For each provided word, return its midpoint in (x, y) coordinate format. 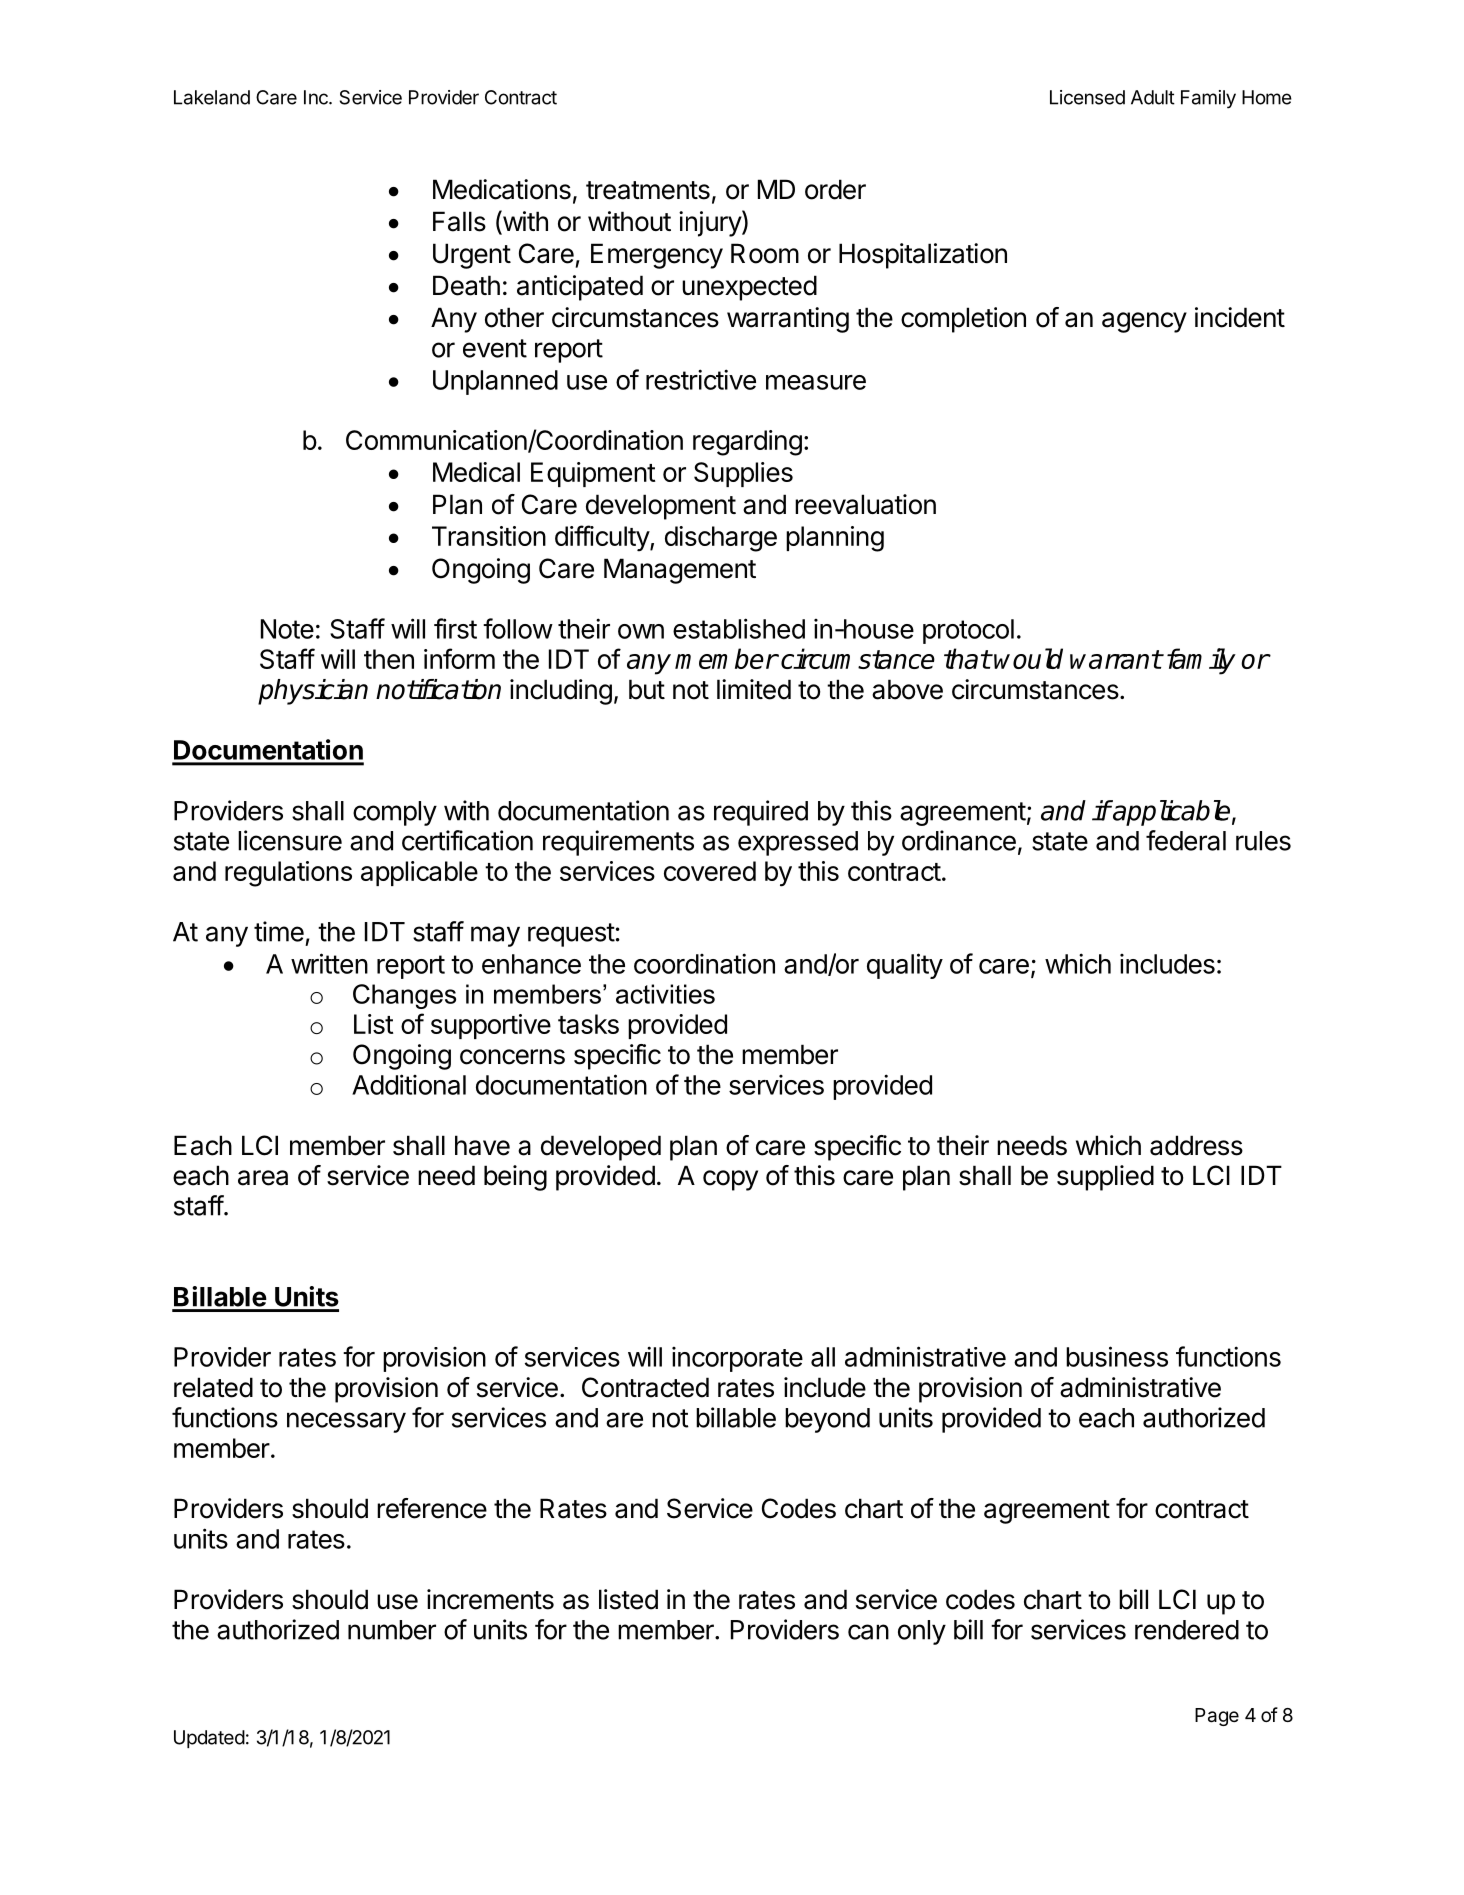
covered (710, 871)
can (868, 1632)
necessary (346, 1422)
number (392, 1630)
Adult (1153, 97)
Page (1217, 1717)
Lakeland (212, 97)
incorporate (737, 1359)
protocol (968, 631)
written (329, 963)
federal (1186, 840)
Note (287, 629)
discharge (721, 539)
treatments (648, 190)
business (1117, 1356)
